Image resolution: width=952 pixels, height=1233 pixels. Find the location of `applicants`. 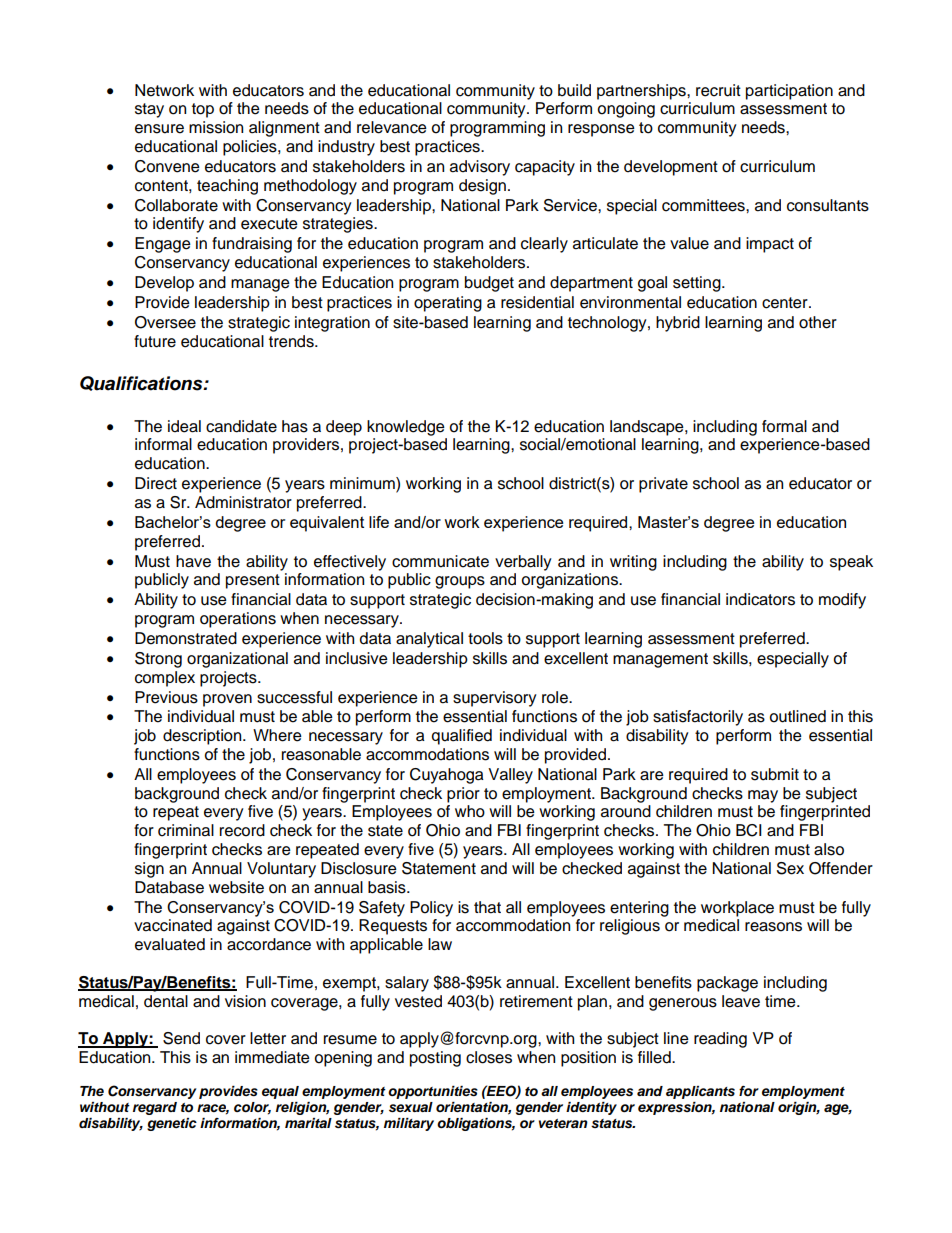

applicants is located at coordinates (700, 1092).
